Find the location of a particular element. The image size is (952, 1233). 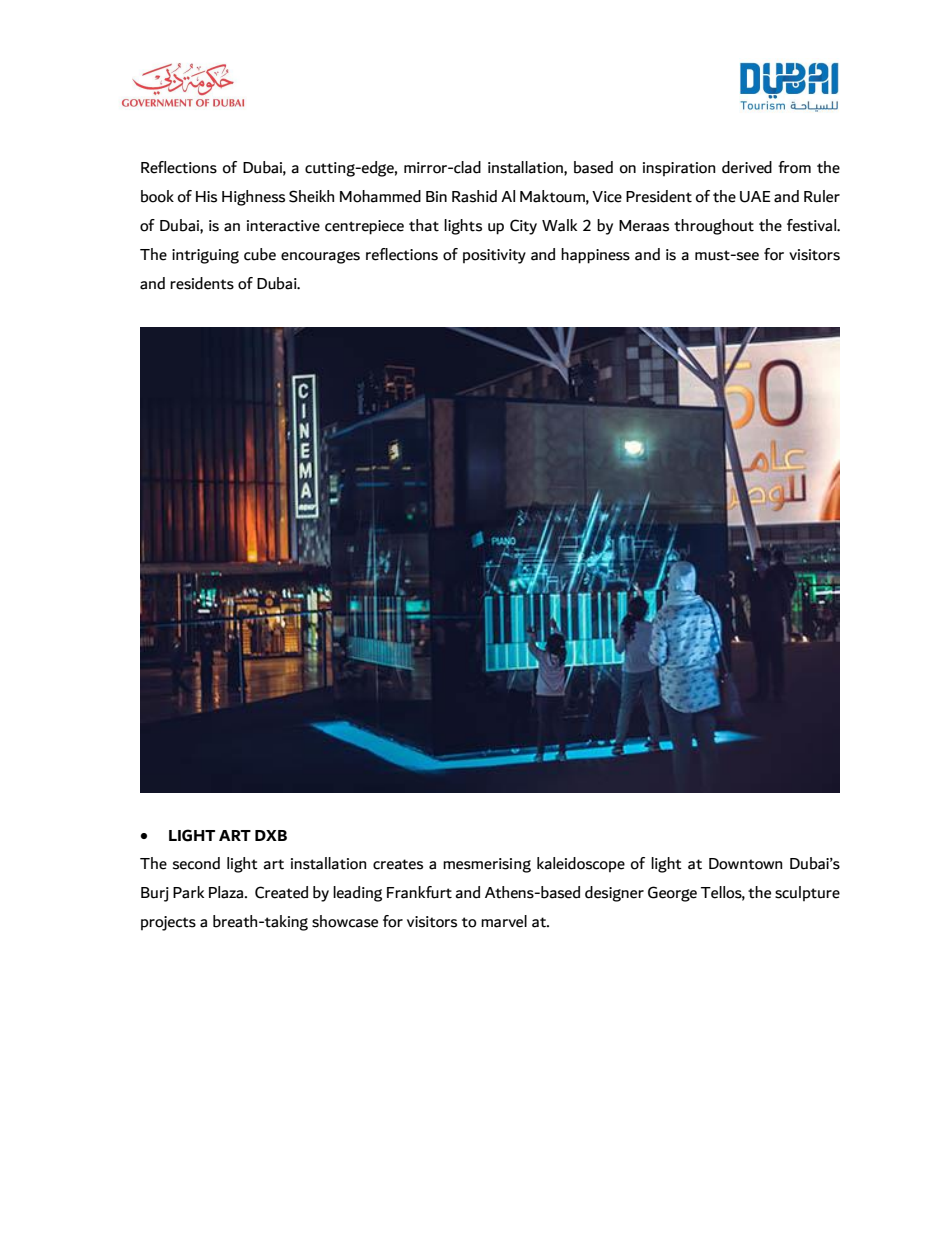

happiness is located at coordinates (595, 256).
